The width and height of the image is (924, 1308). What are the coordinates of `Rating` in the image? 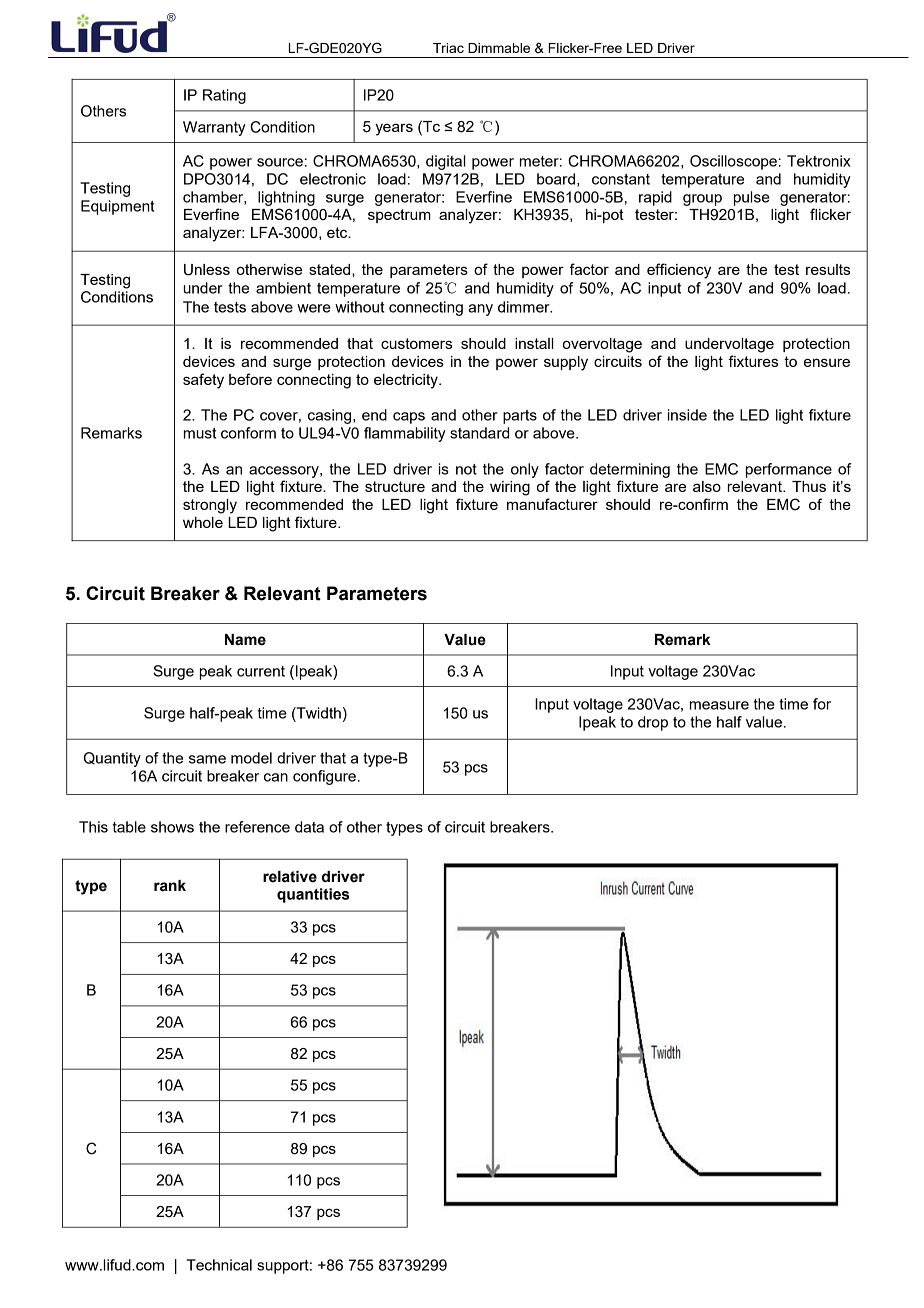 It's located at (224, 96).
